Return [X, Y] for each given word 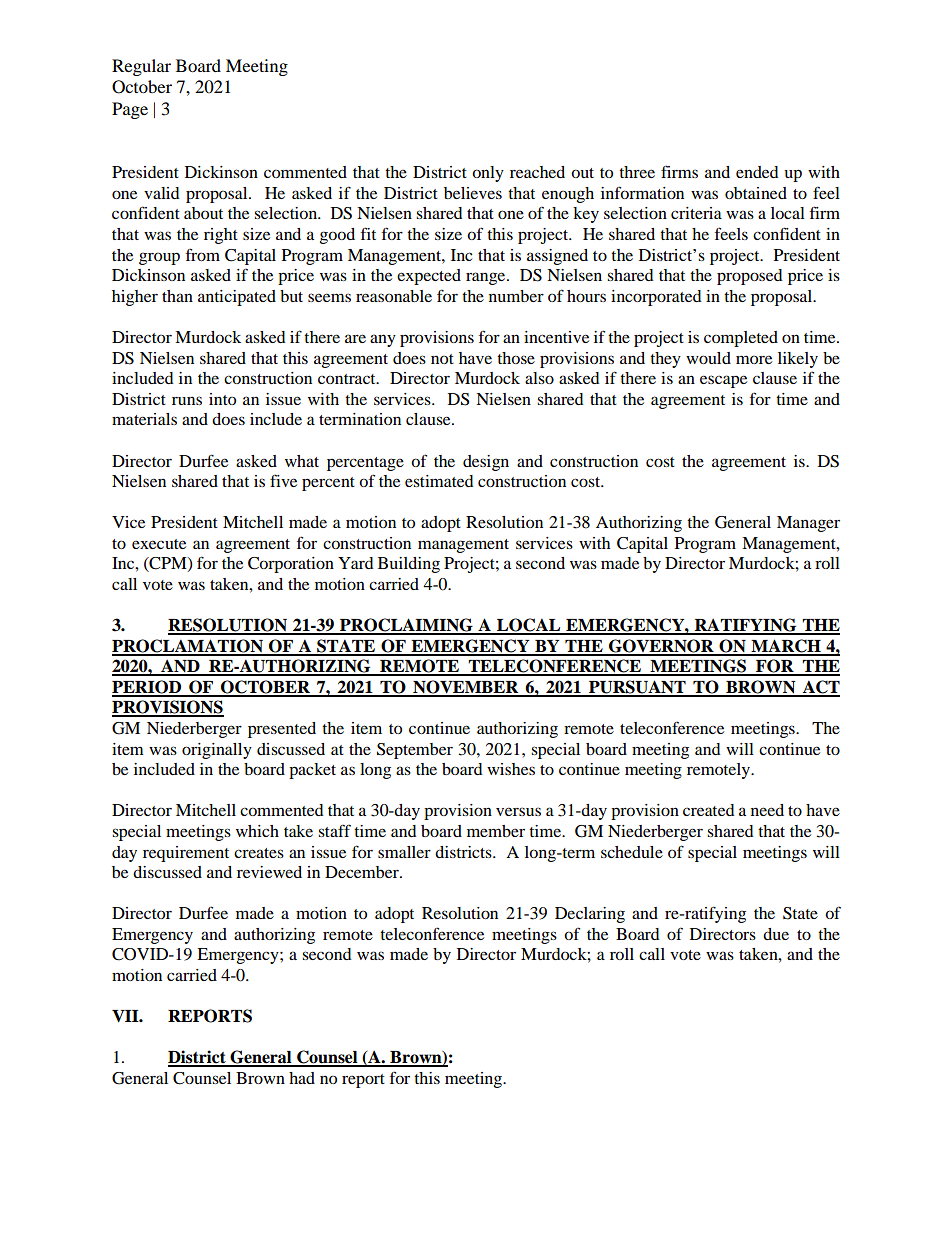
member [496, 831]
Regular [141, 67]
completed [741, 339]
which [257, 831]
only [488, 174]
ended [757, 172]
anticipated [237, 298]
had [302, 1078]
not [442, 359]
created [709, 810]
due [776, 934]
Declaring [590, 915]
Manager [808, 524]
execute [159, 544]
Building [409, 565]
